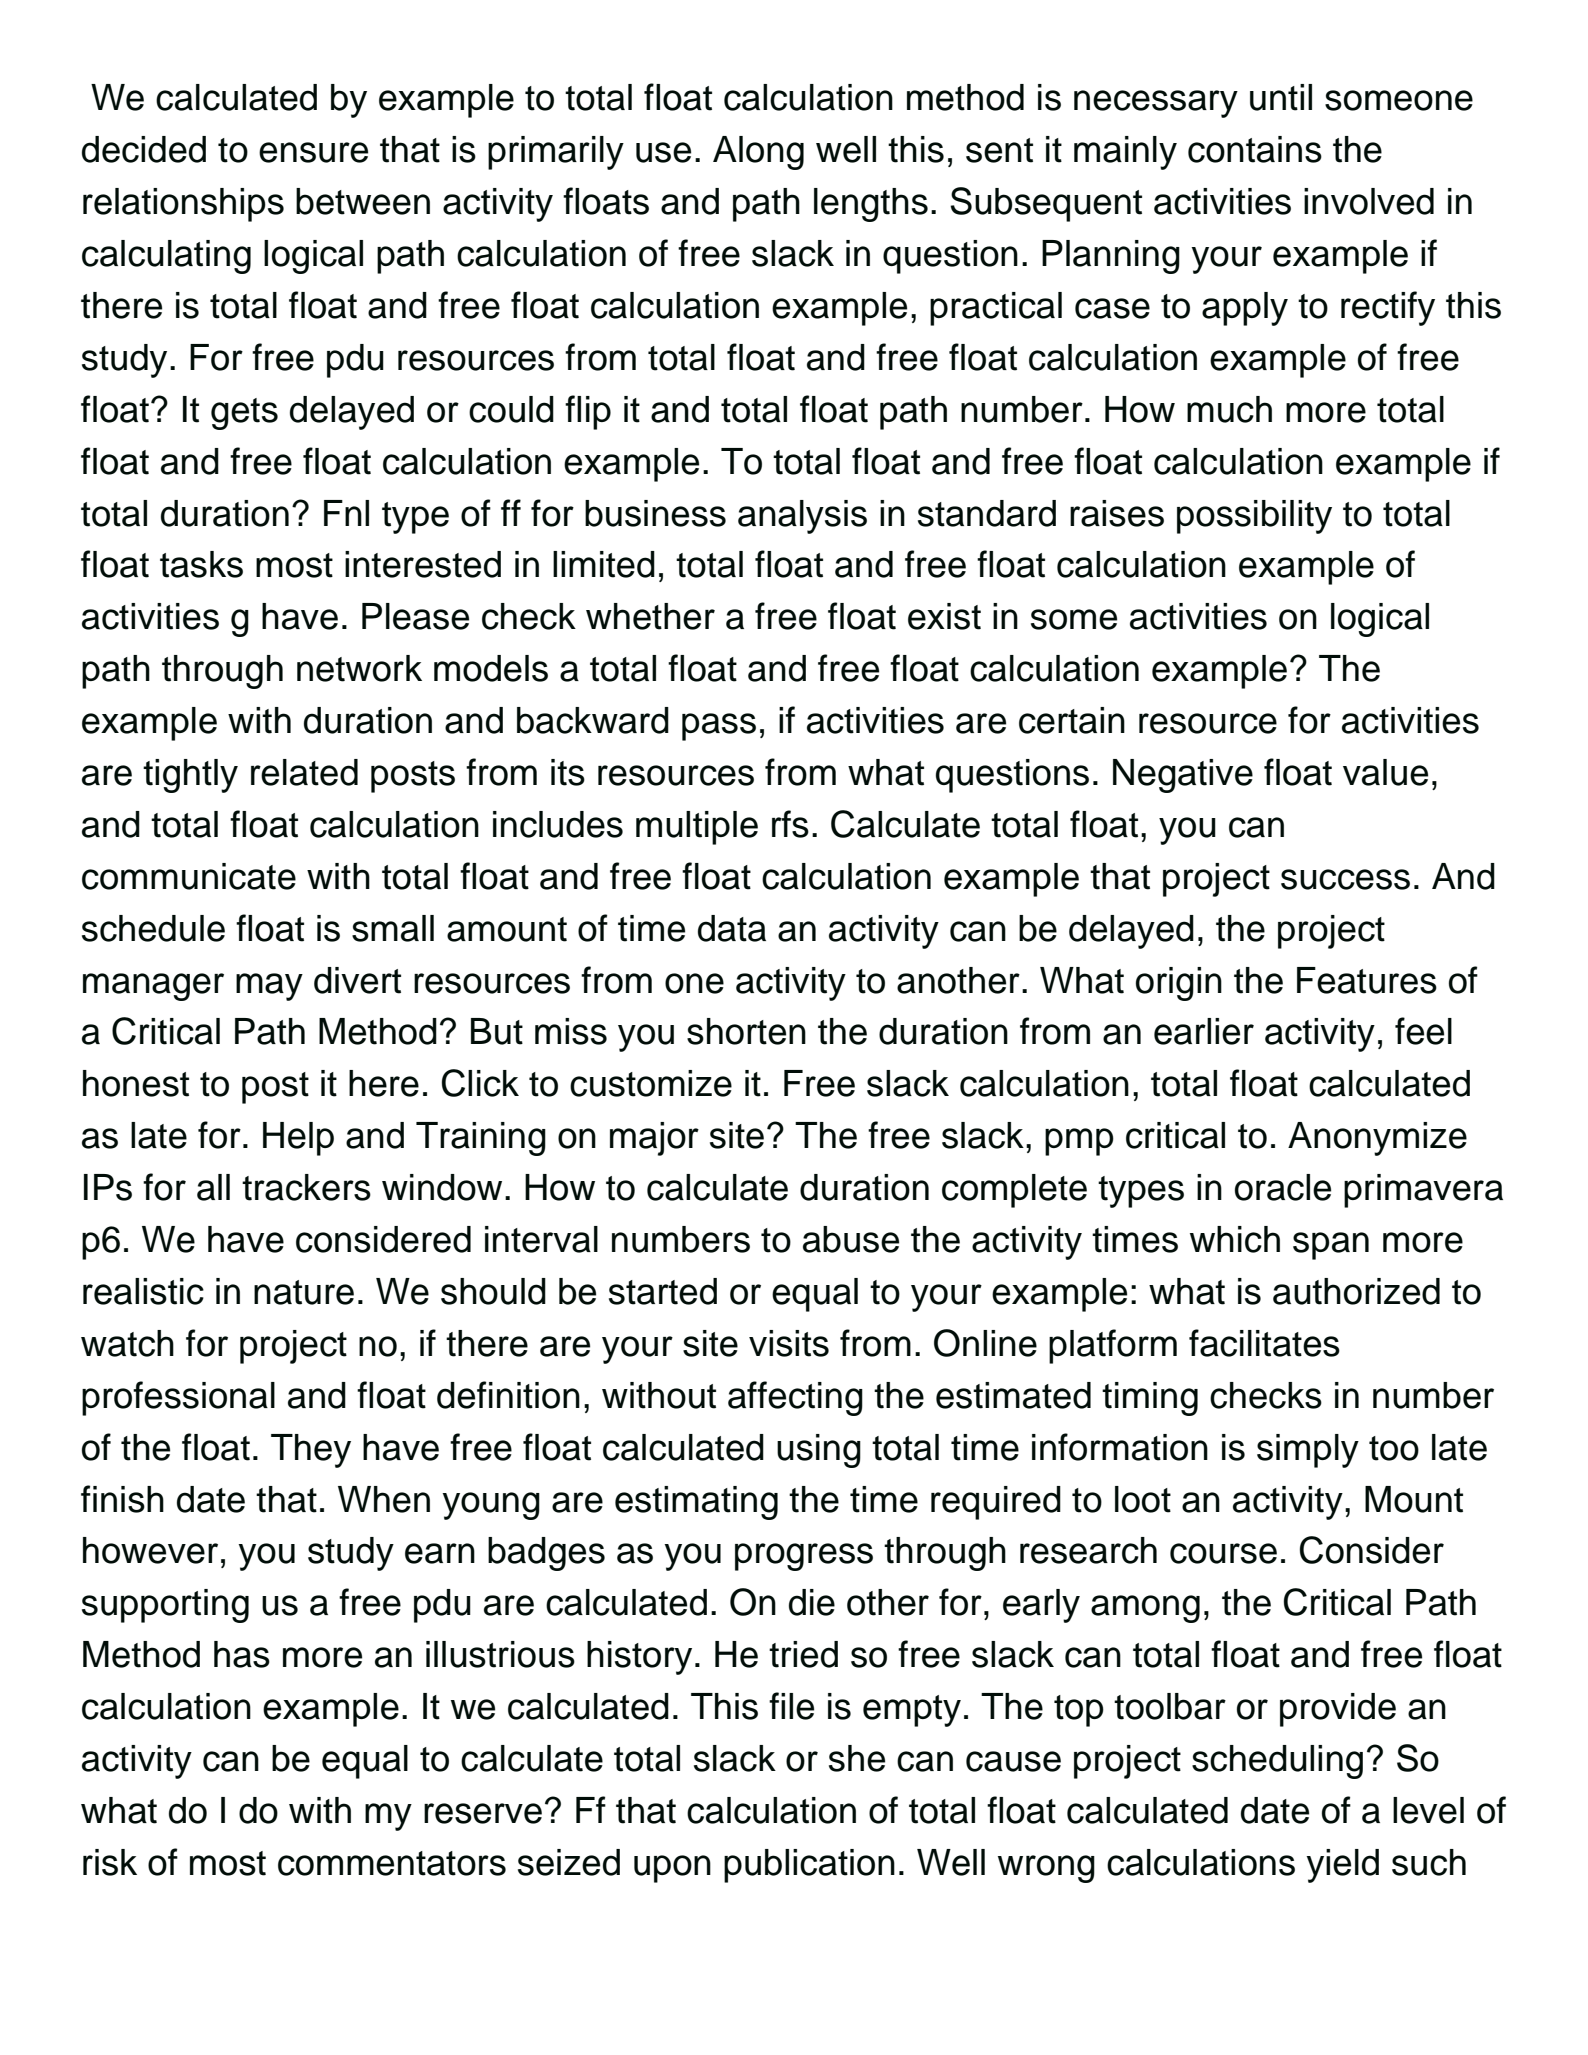 The width and height of the document is (1588, 2055). What do you see at coordinates (392, 1863) in the document?
I see `commentators` at bounding box center [392, 1863].
